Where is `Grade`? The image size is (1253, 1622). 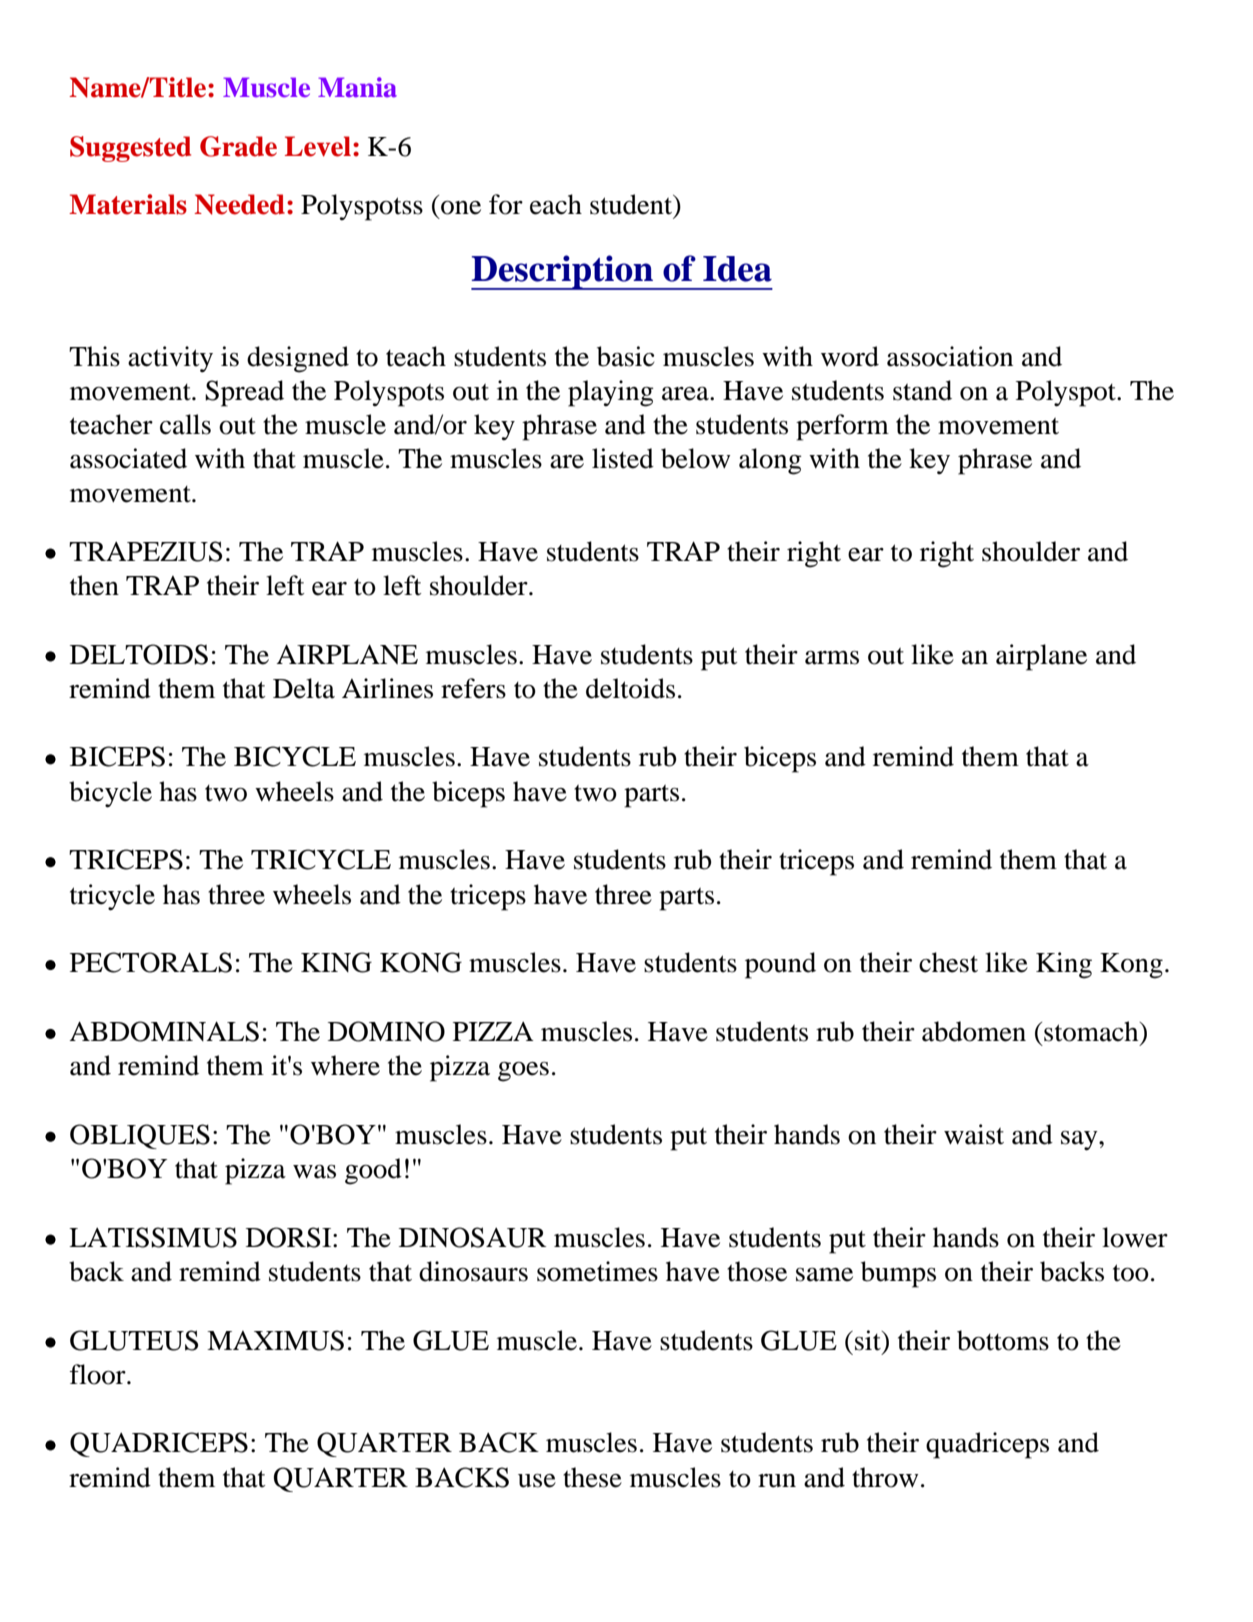
Grade is located at coordinates (238, 146).
